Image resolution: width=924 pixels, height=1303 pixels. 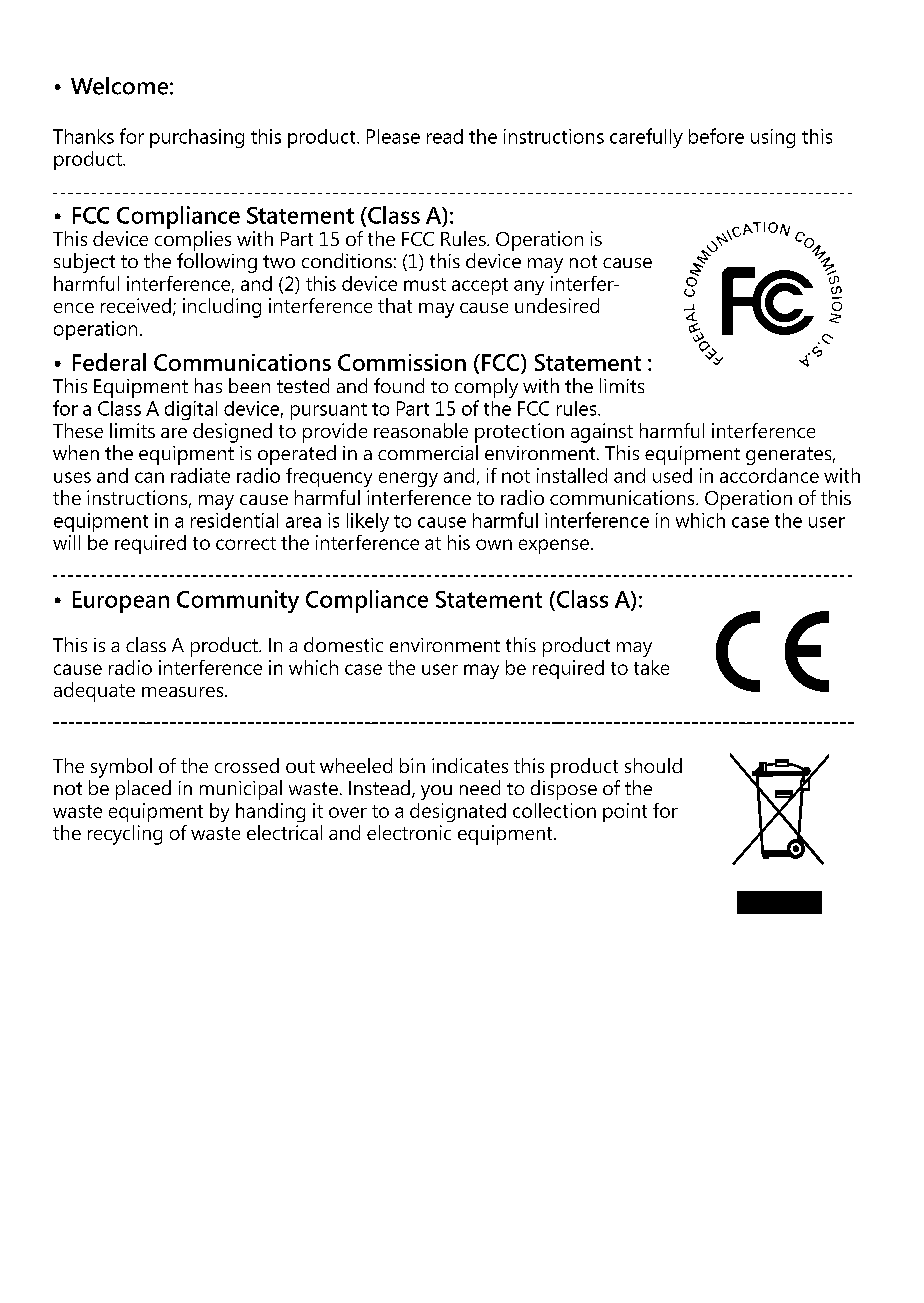 What do you see at coordinates (149, 477) in the screenshot?
I see `can` at bounding box center [149, 477].
